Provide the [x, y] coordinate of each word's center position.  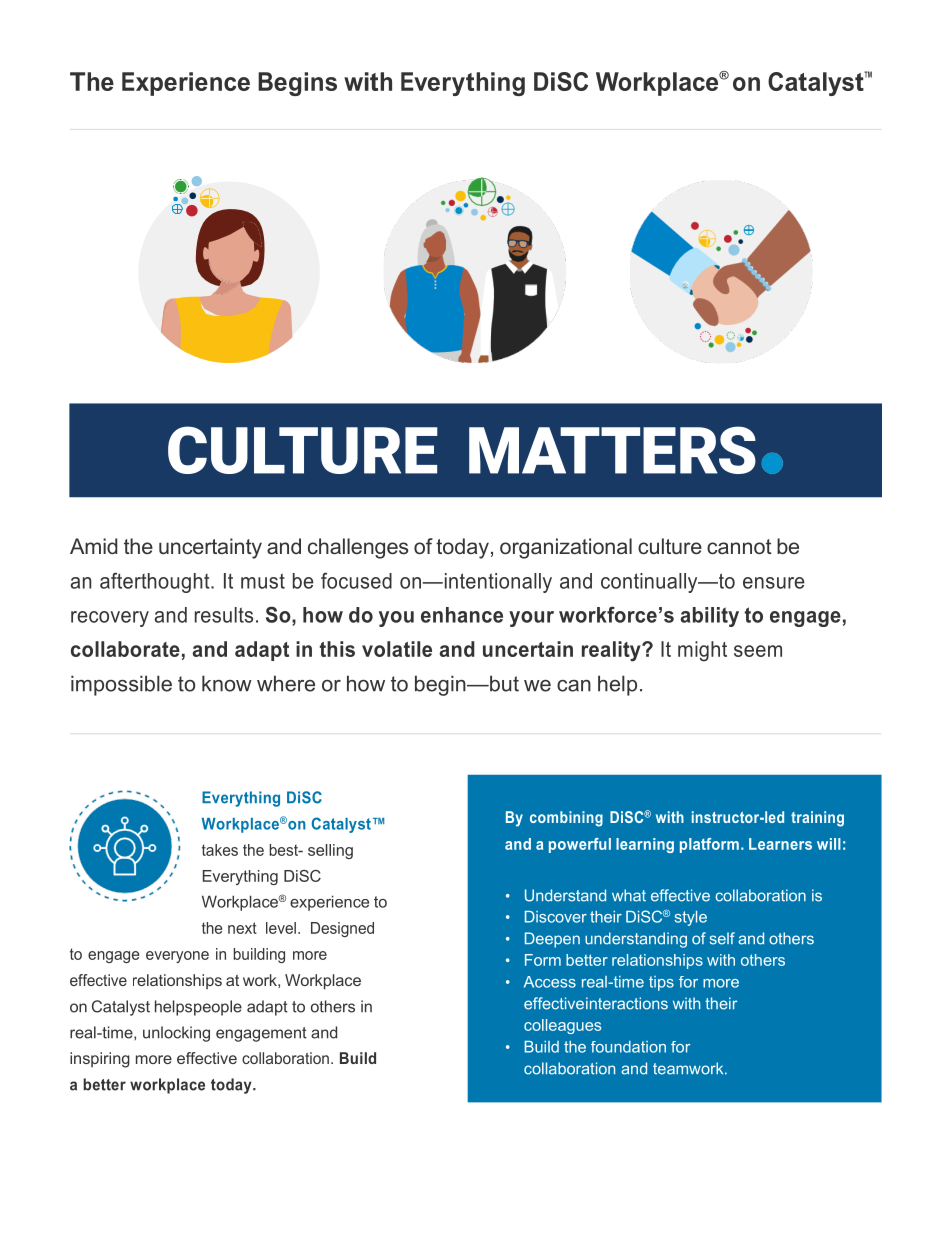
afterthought [156, 582]
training [817, 819]
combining [566, 819]
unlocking [176, 1034]
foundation [628, 1047]
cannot [739, 546]
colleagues [562, 1026]
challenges [358, 548]
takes [220, 850]
